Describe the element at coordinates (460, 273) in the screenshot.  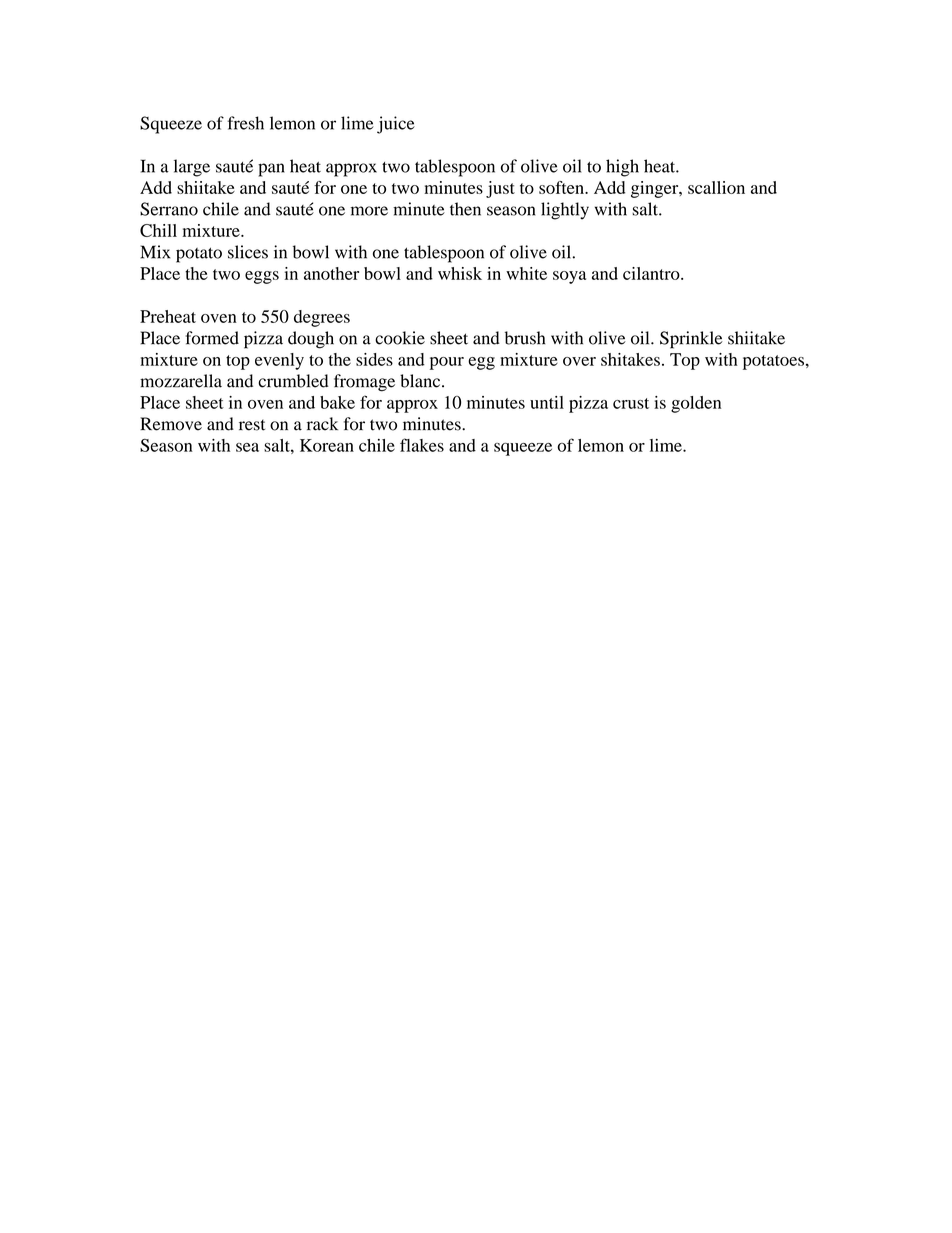
I see `whisk` at that location.
